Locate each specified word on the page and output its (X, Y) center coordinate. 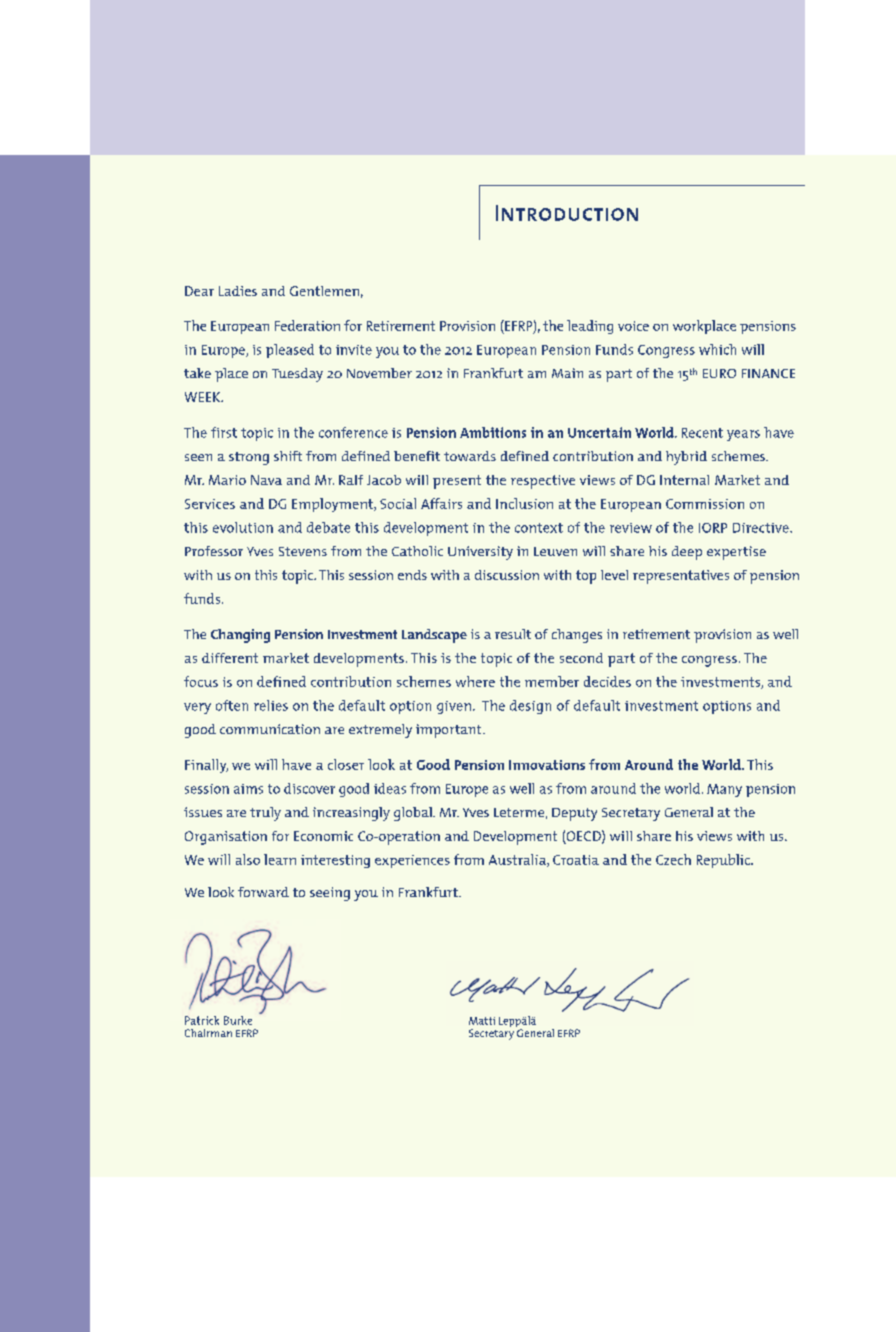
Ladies (238, 291)
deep (687, 553)
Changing (240, 636)
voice (633, 326)
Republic (724, 861)
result (513, 634)
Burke (238, 1020)
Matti (482, 1021)
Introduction (567, 213)
